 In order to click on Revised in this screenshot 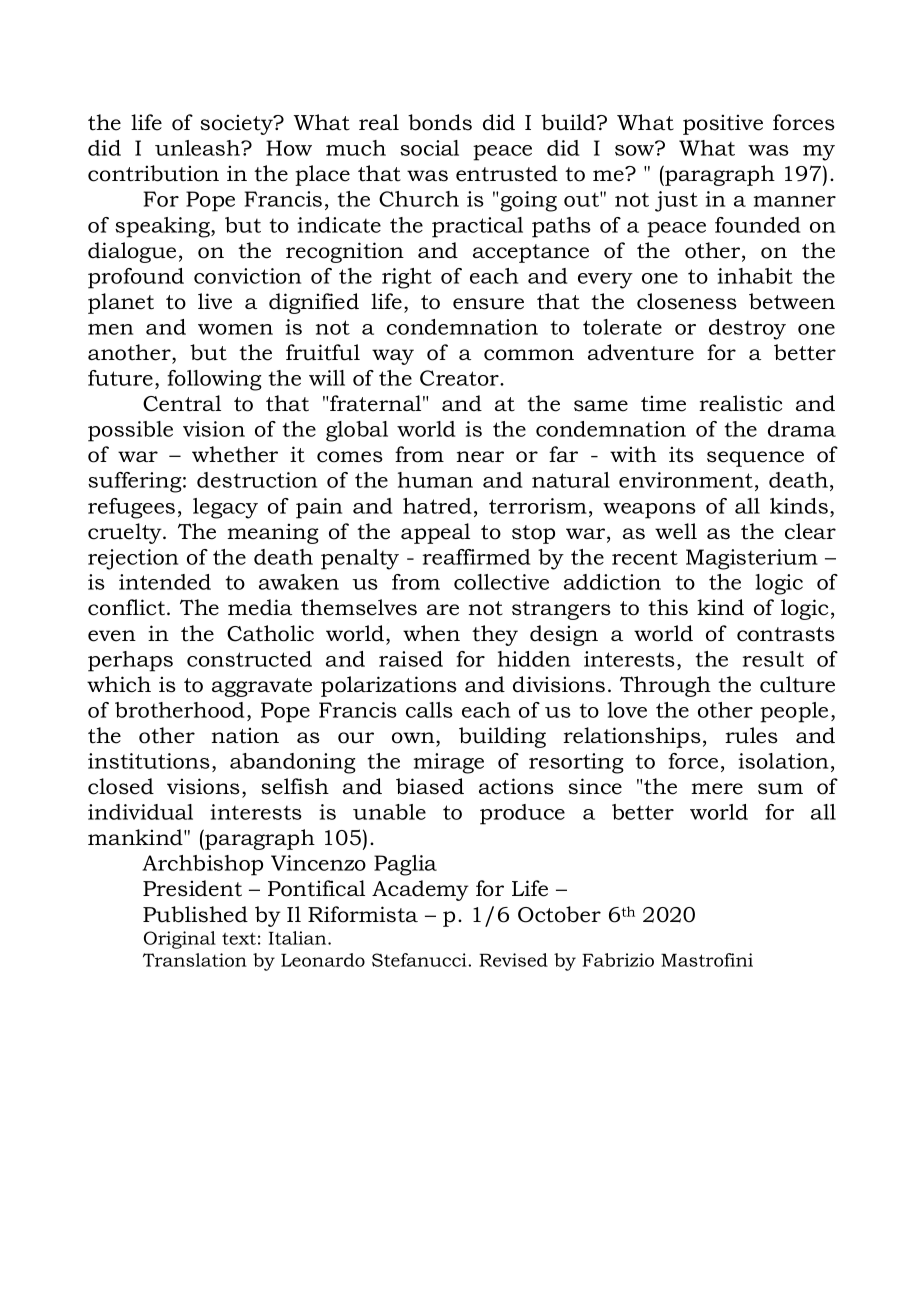, I will do `click(513, 960)`.
